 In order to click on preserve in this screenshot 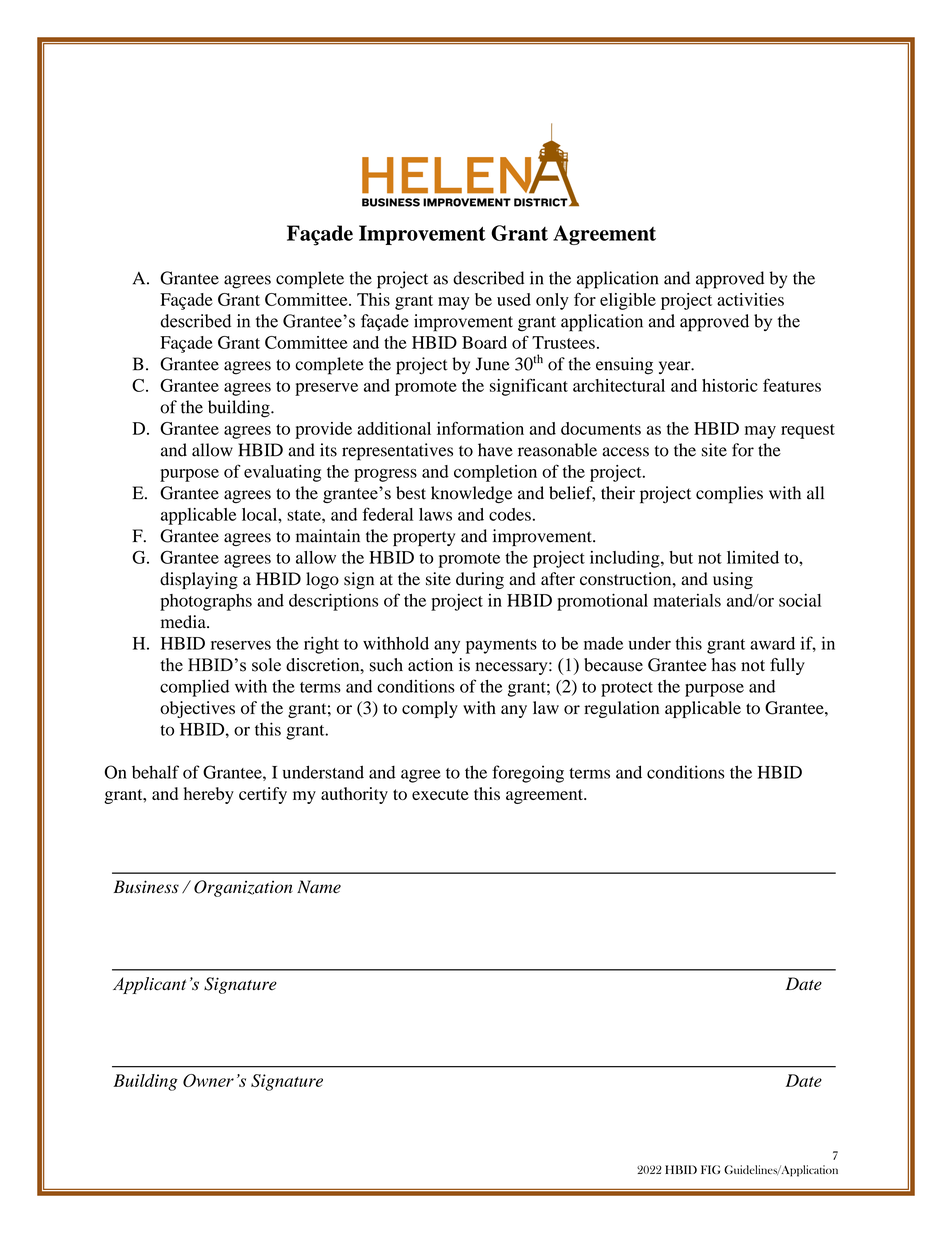, I will do `click(326, 389)`.
